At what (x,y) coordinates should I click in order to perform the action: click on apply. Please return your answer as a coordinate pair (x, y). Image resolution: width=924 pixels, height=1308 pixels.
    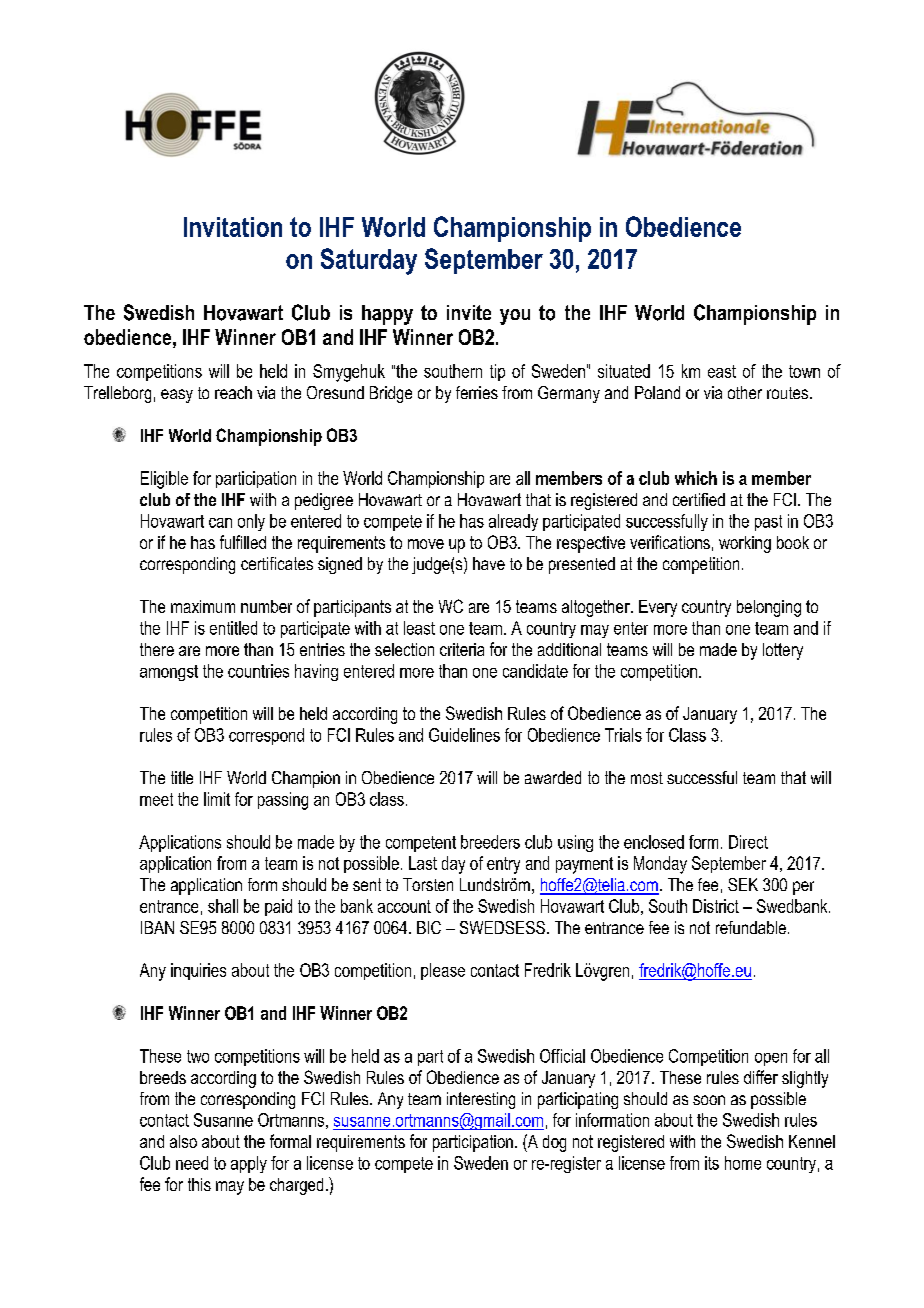
    Looking at the image, I should click on (249, 1164).
